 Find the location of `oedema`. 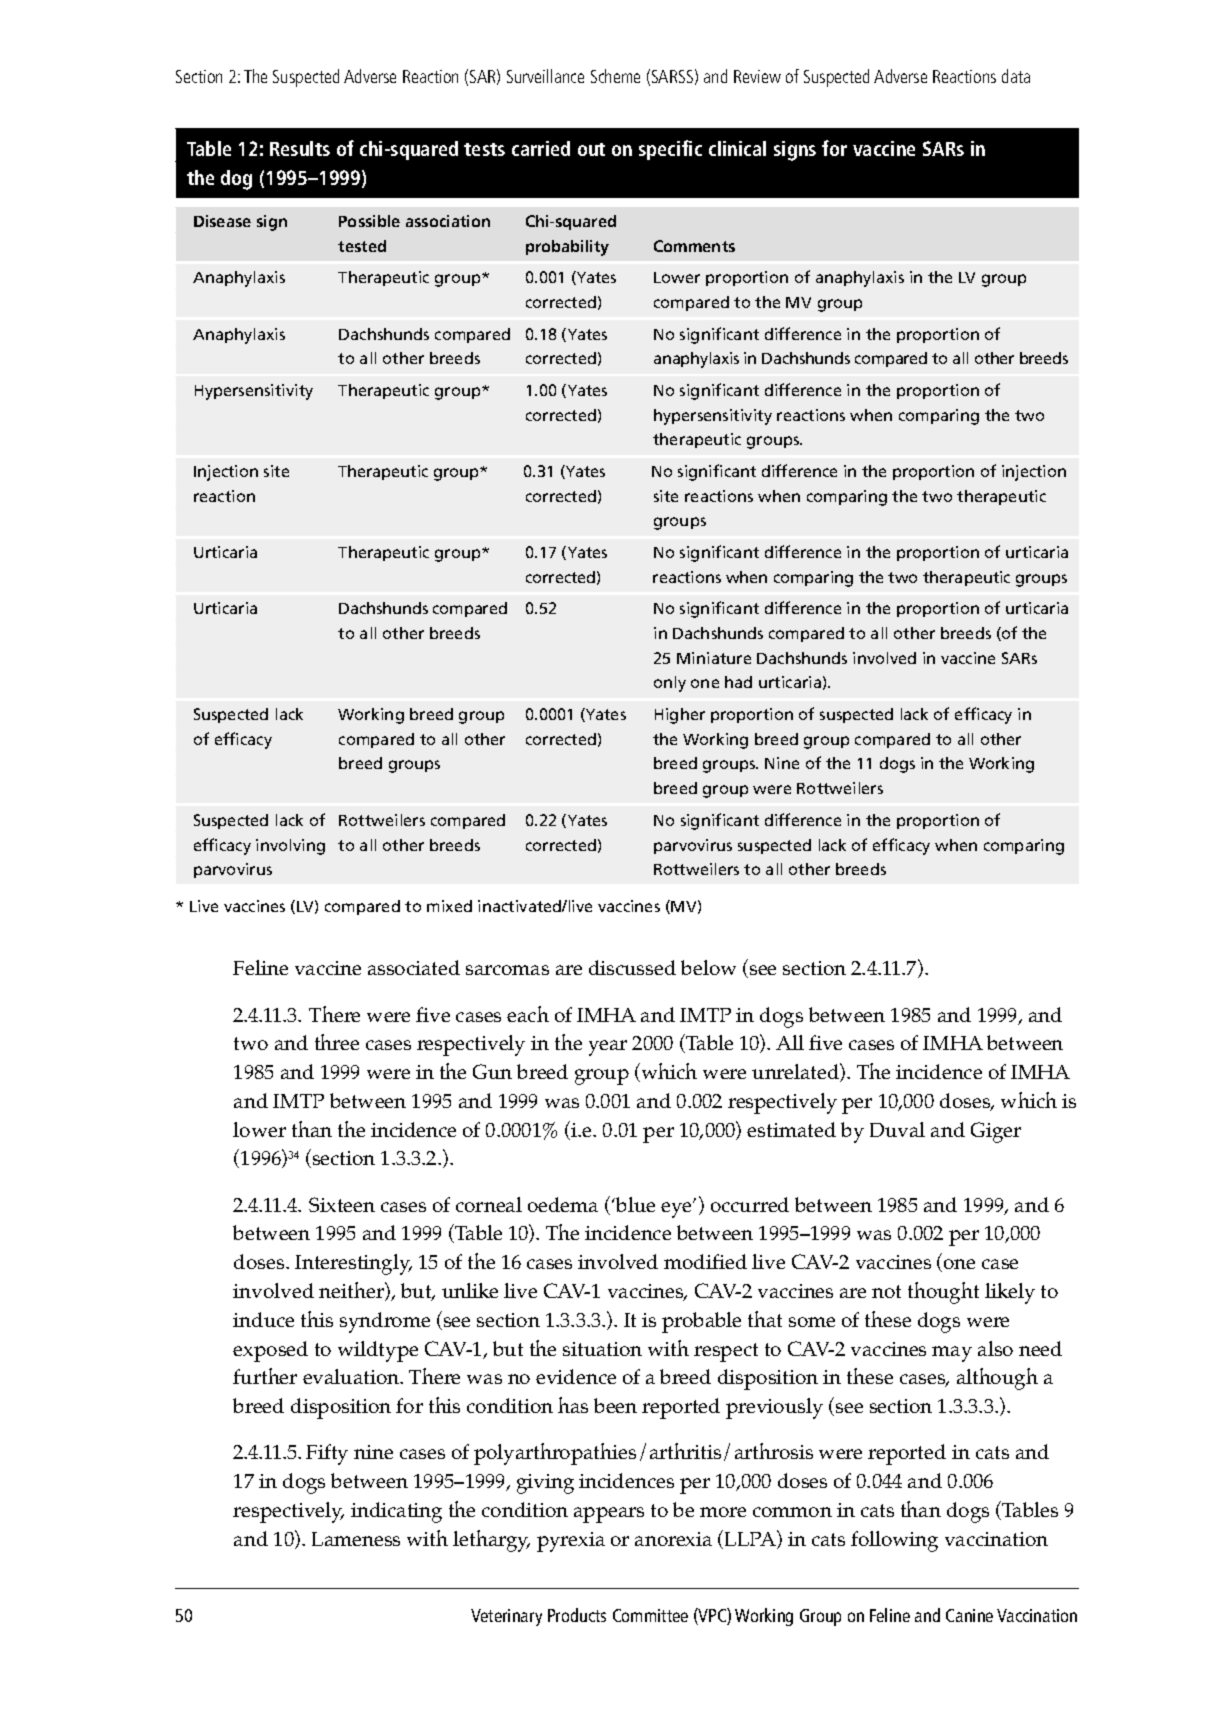

oedema is located at coordinates (563, 1204).
